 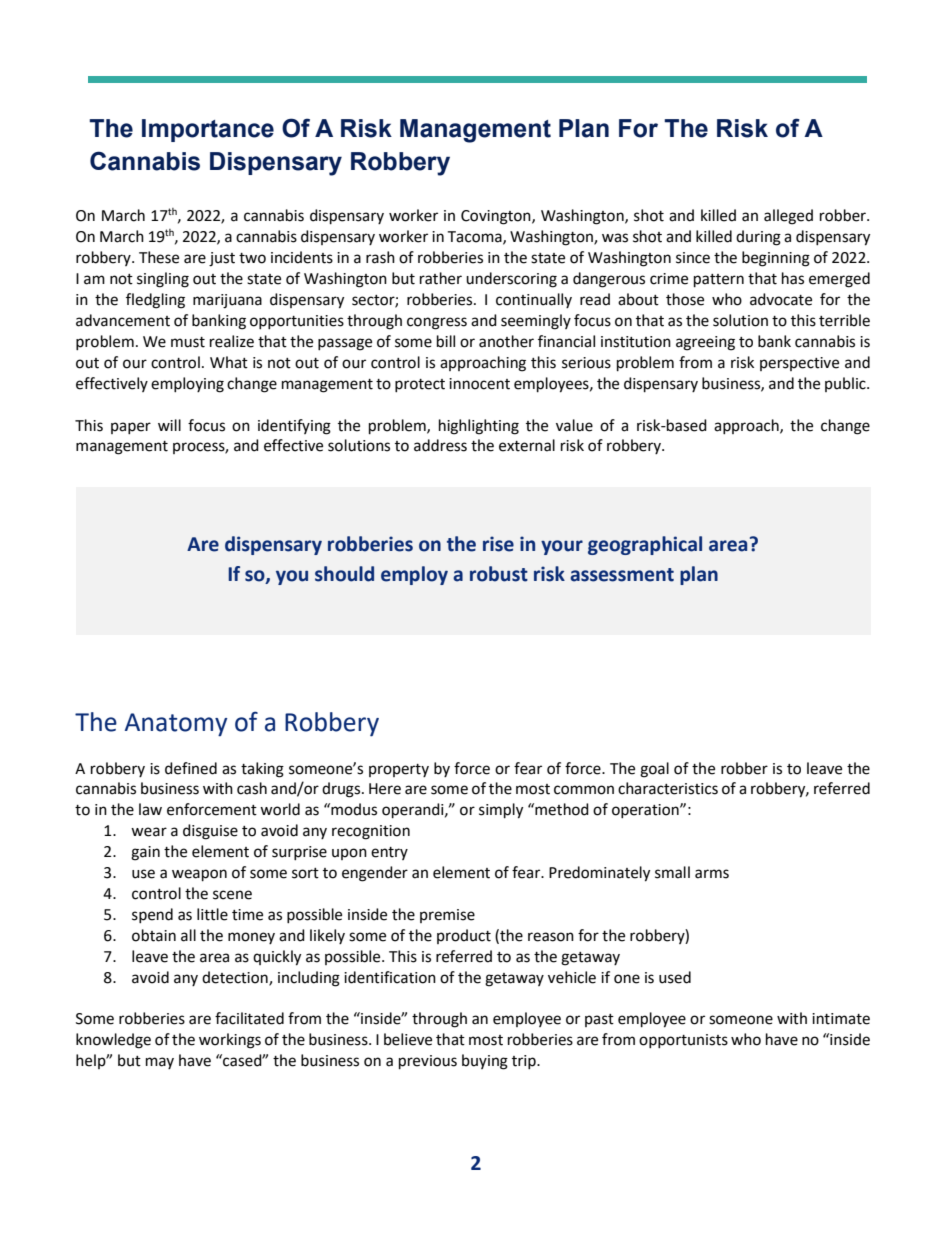 I want to click on property, so click(x=399, y=770).
